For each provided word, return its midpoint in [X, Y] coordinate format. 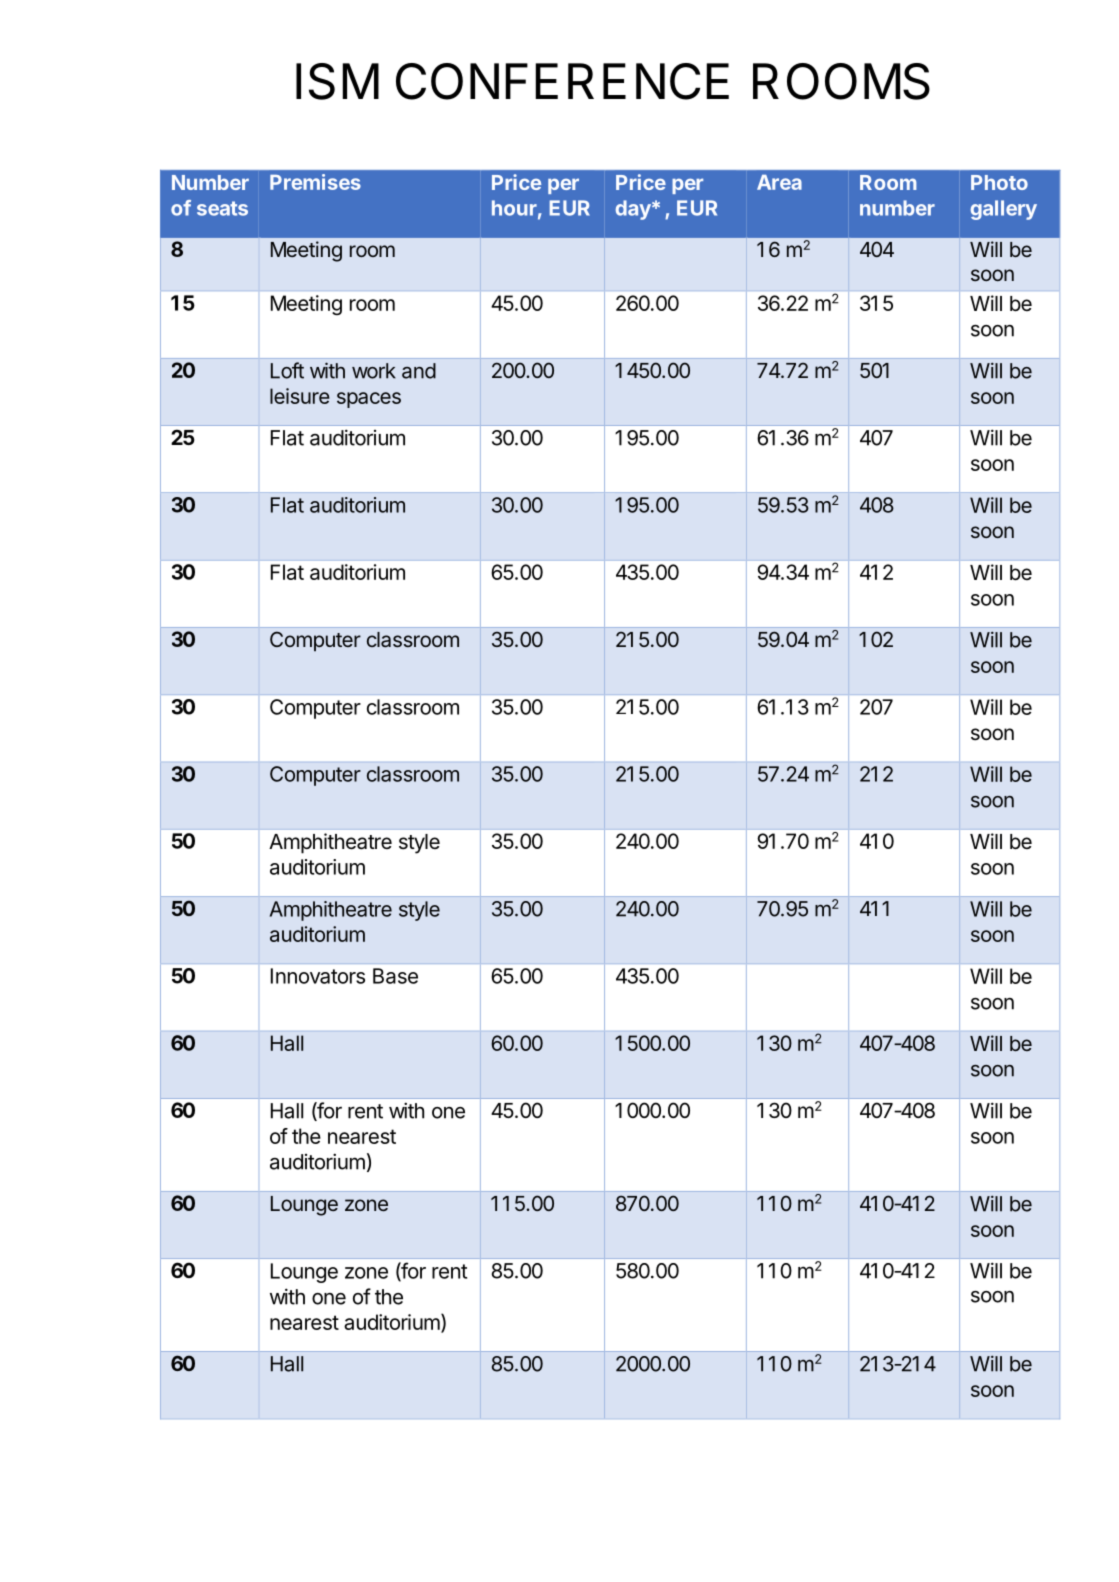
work [374, 371]
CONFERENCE [562, 81]
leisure [300, 396]
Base [395, 976]
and [419, 371]
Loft [287, 370]
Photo [999, 182]
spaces [369, 400]
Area [779, 182]
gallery [1004, 210]
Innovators [318, 976]
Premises [315, 182]
